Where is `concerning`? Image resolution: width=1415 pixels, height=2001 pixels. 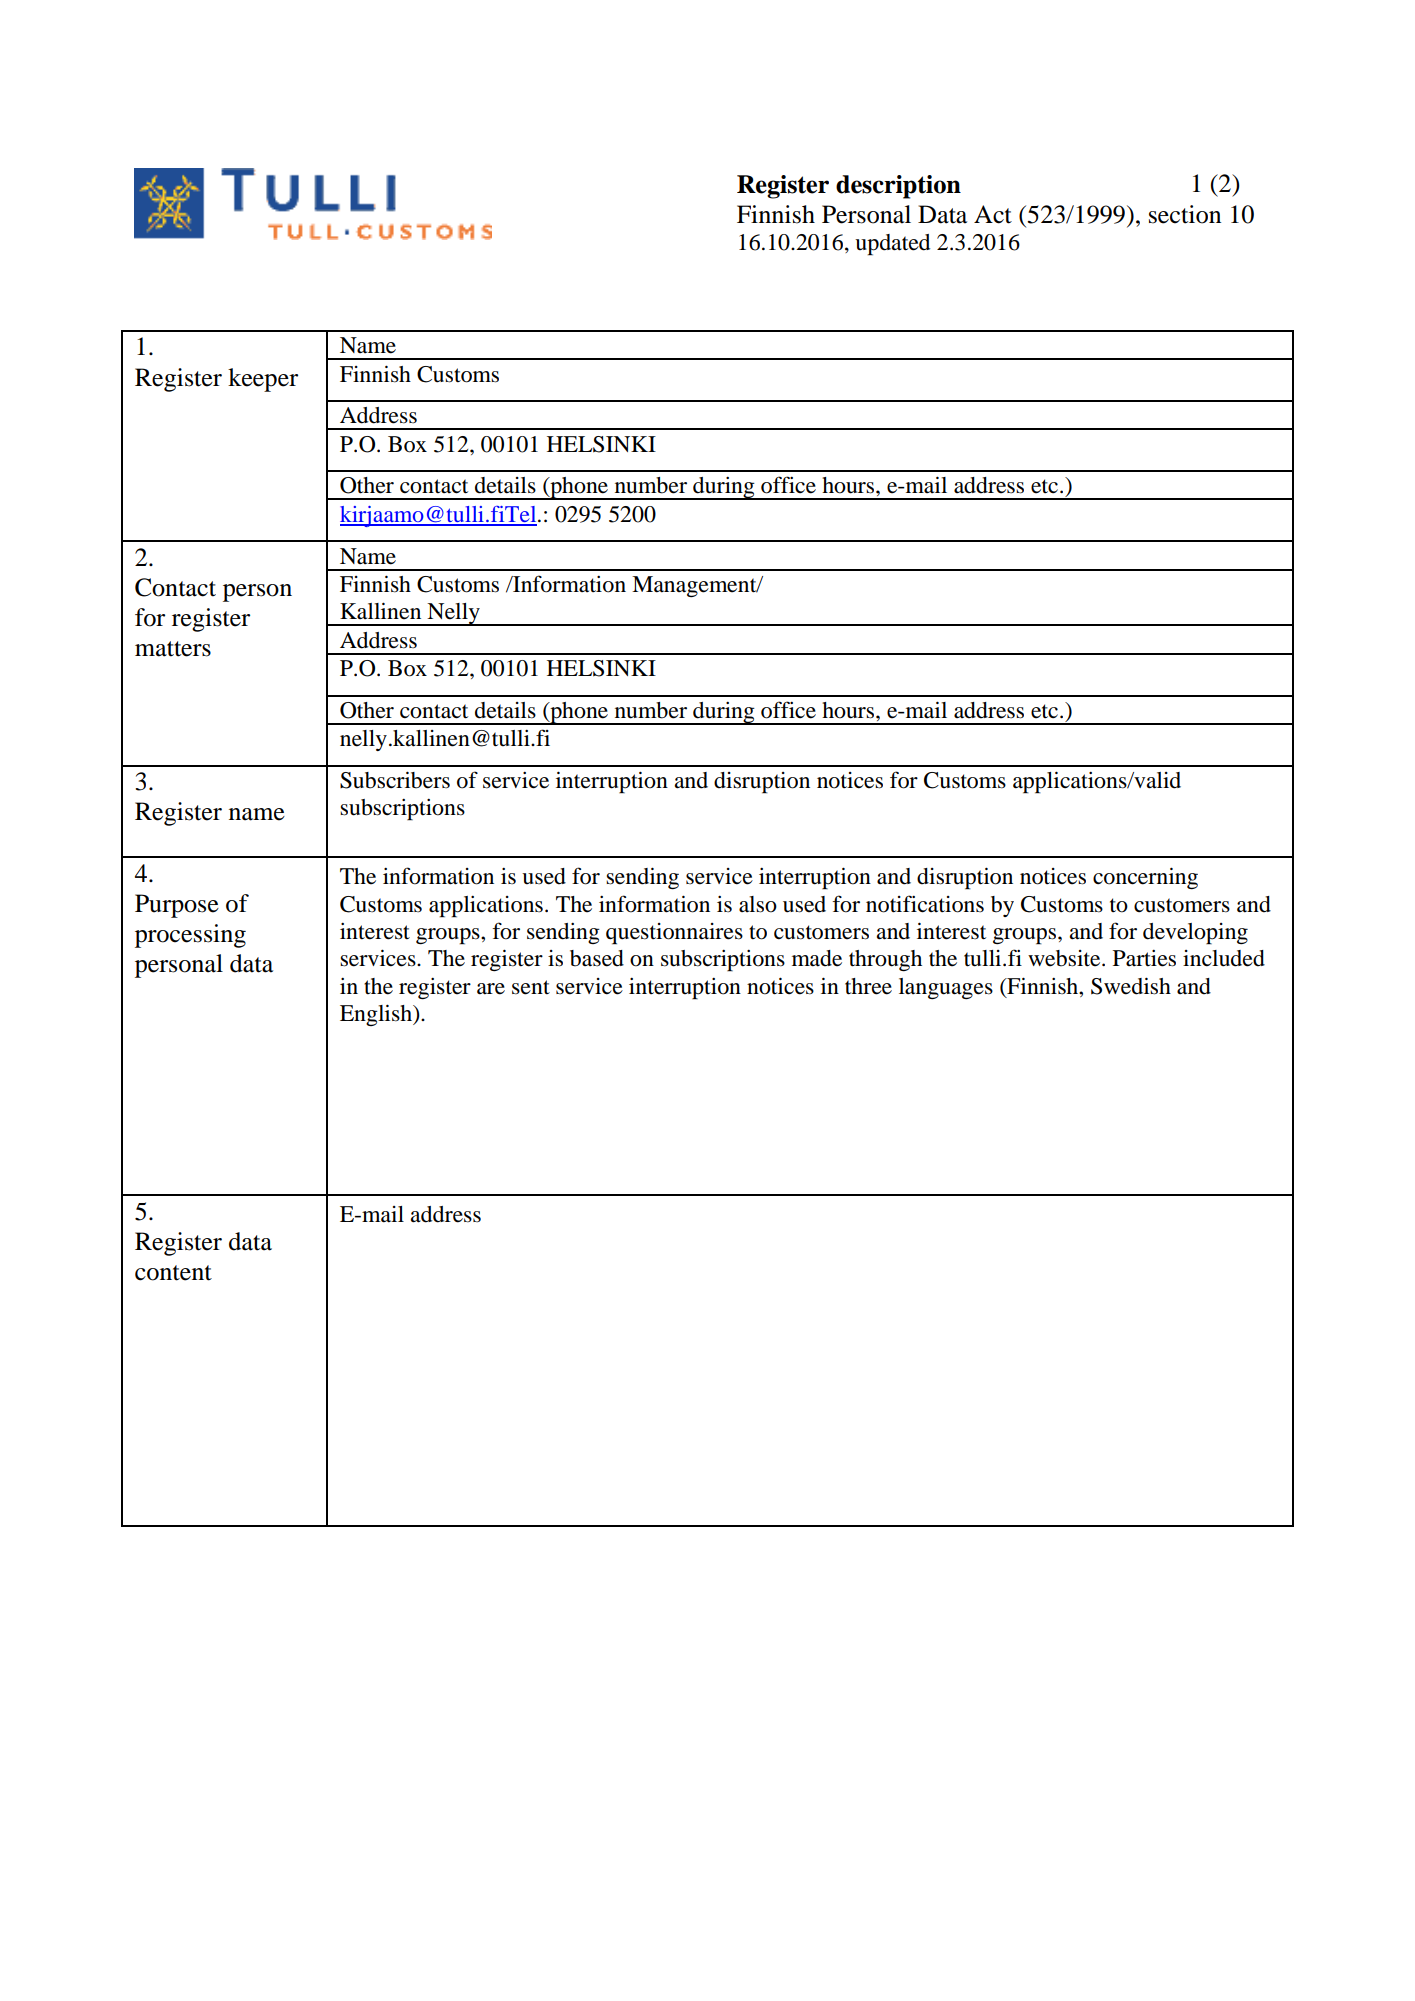 concerning is located at coordinates (1145, 878).
